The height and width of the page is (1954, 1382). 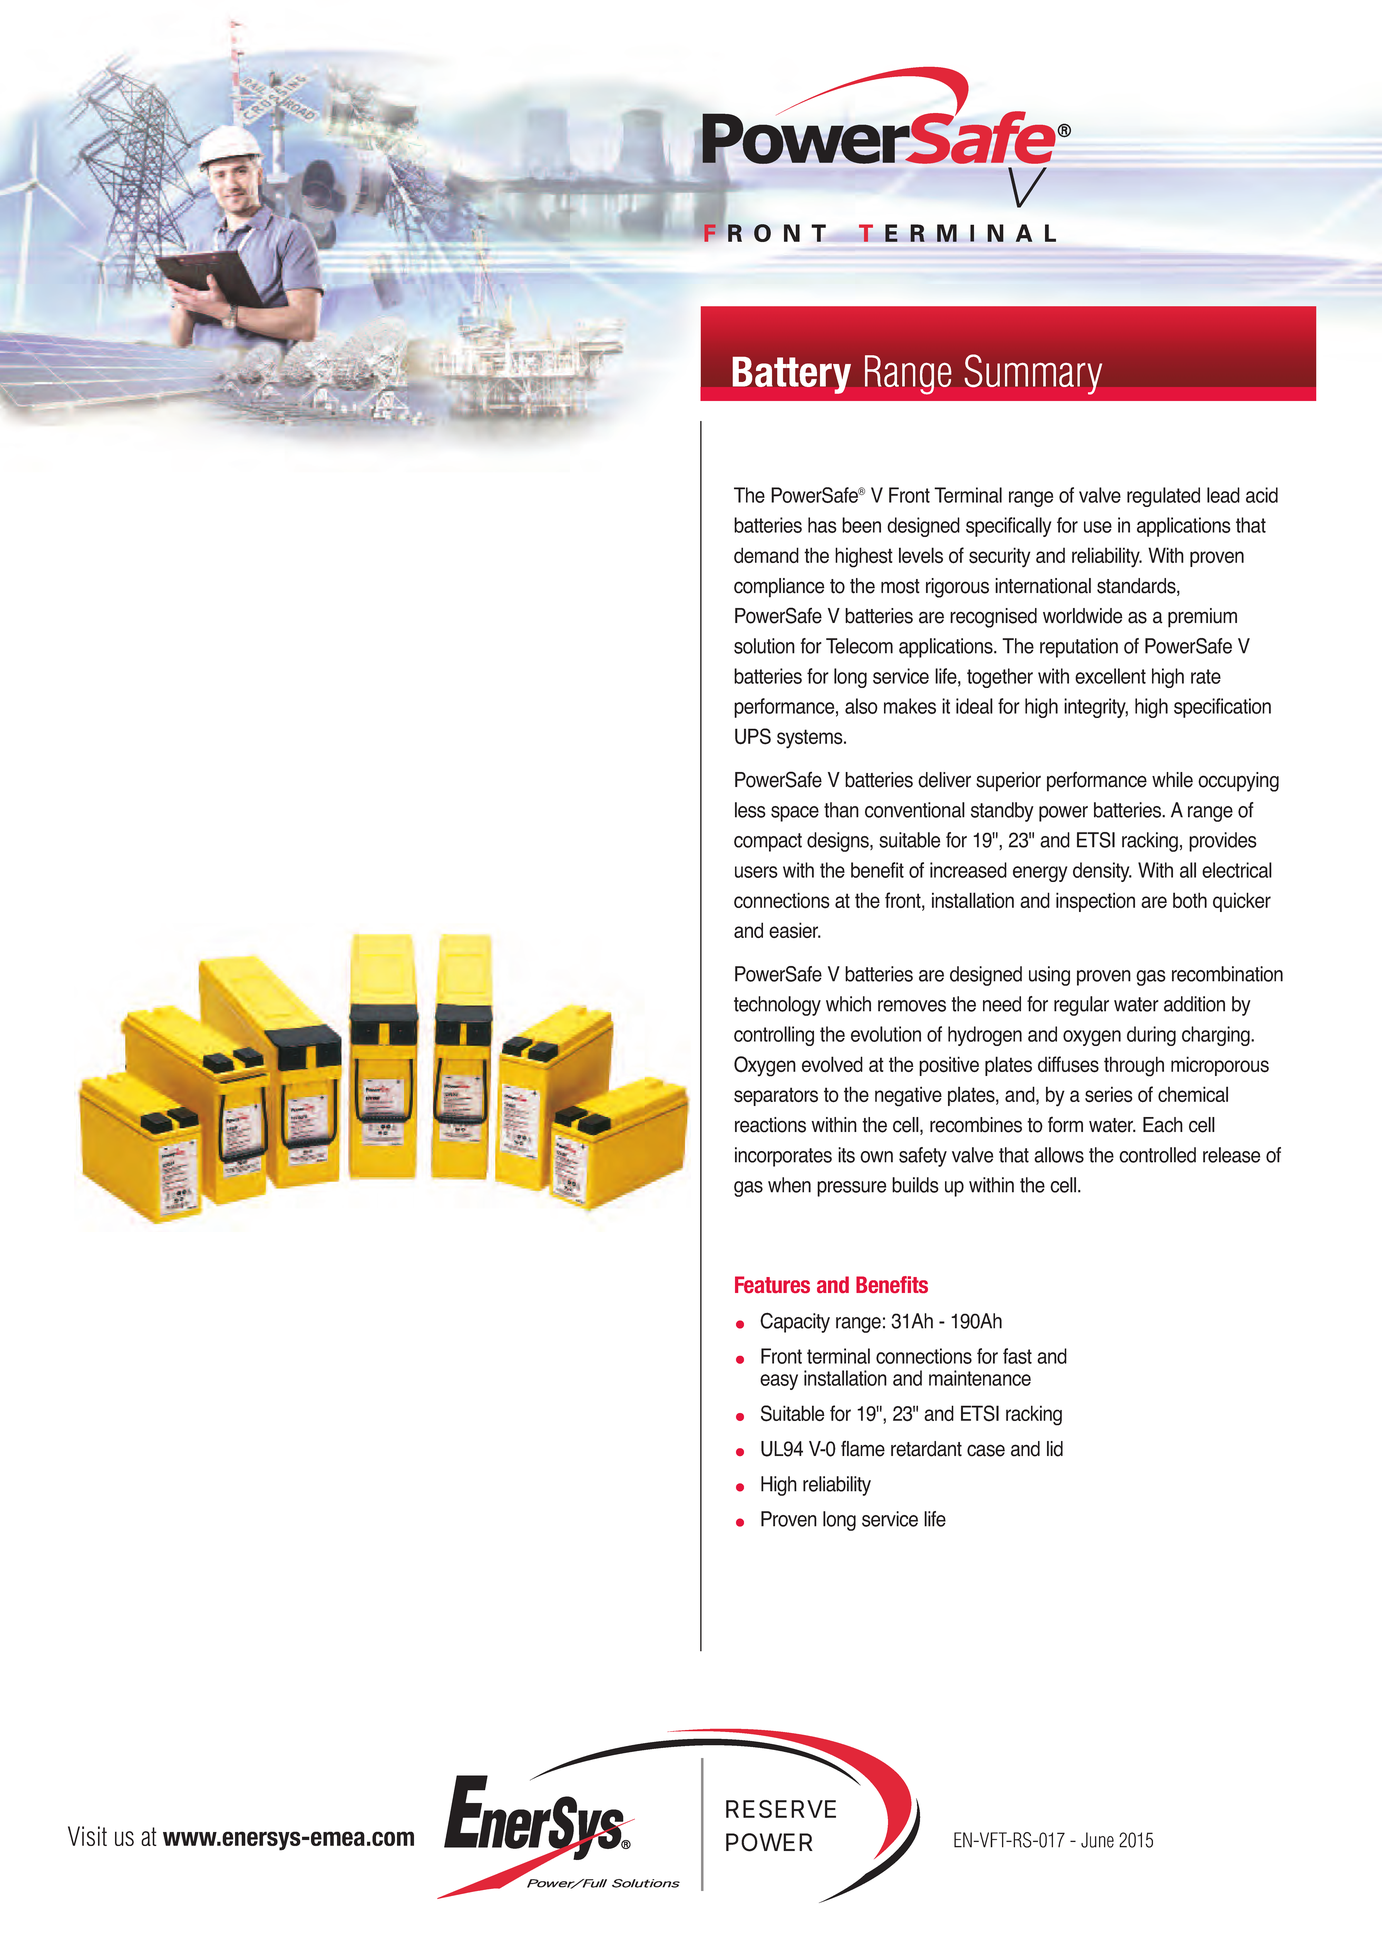 What do you see at coordinates (1097, 1840) in the page?
I see `June` at bounding box center [1097, 1840].
